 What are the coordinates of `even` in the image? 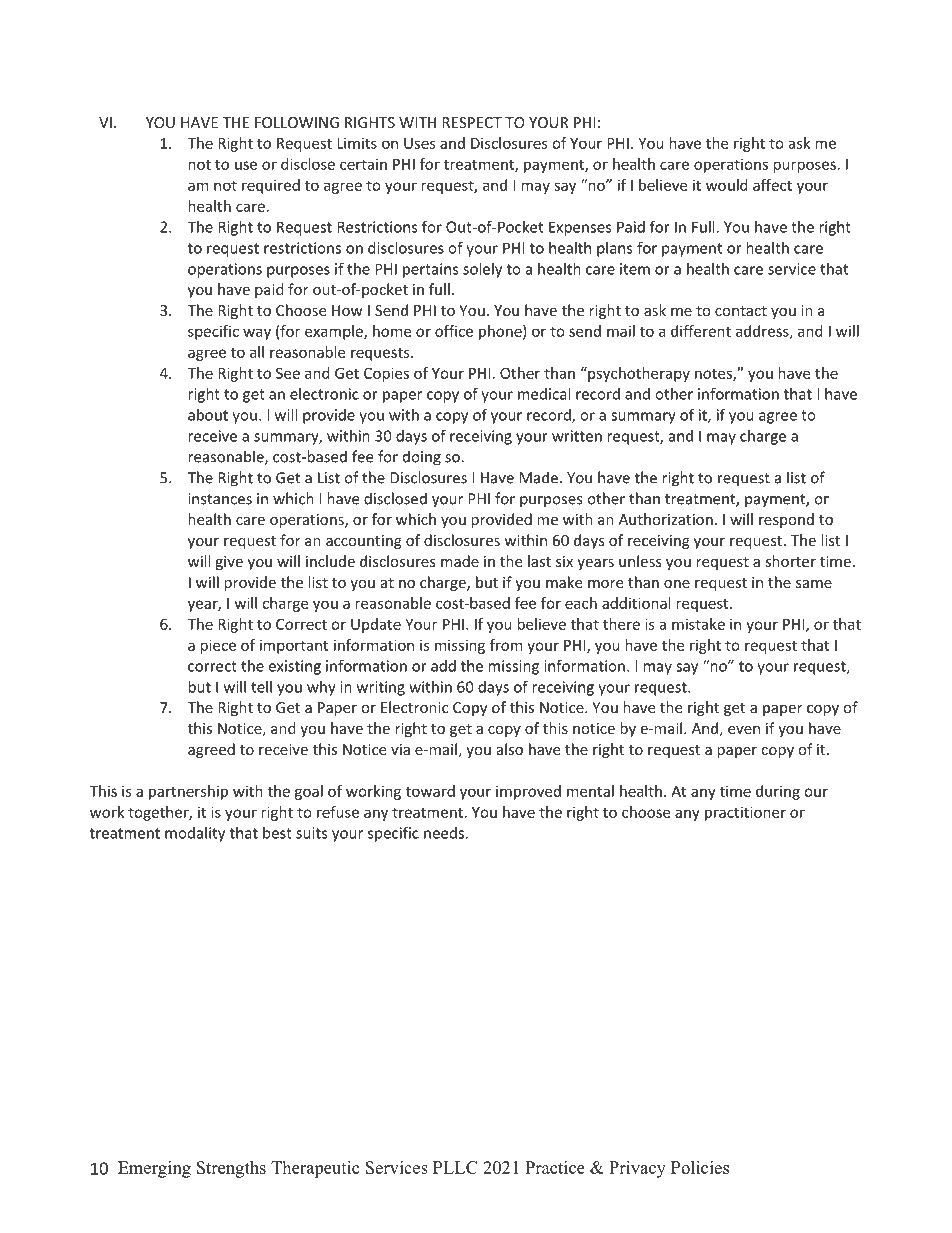 It's located at (744, 730).
